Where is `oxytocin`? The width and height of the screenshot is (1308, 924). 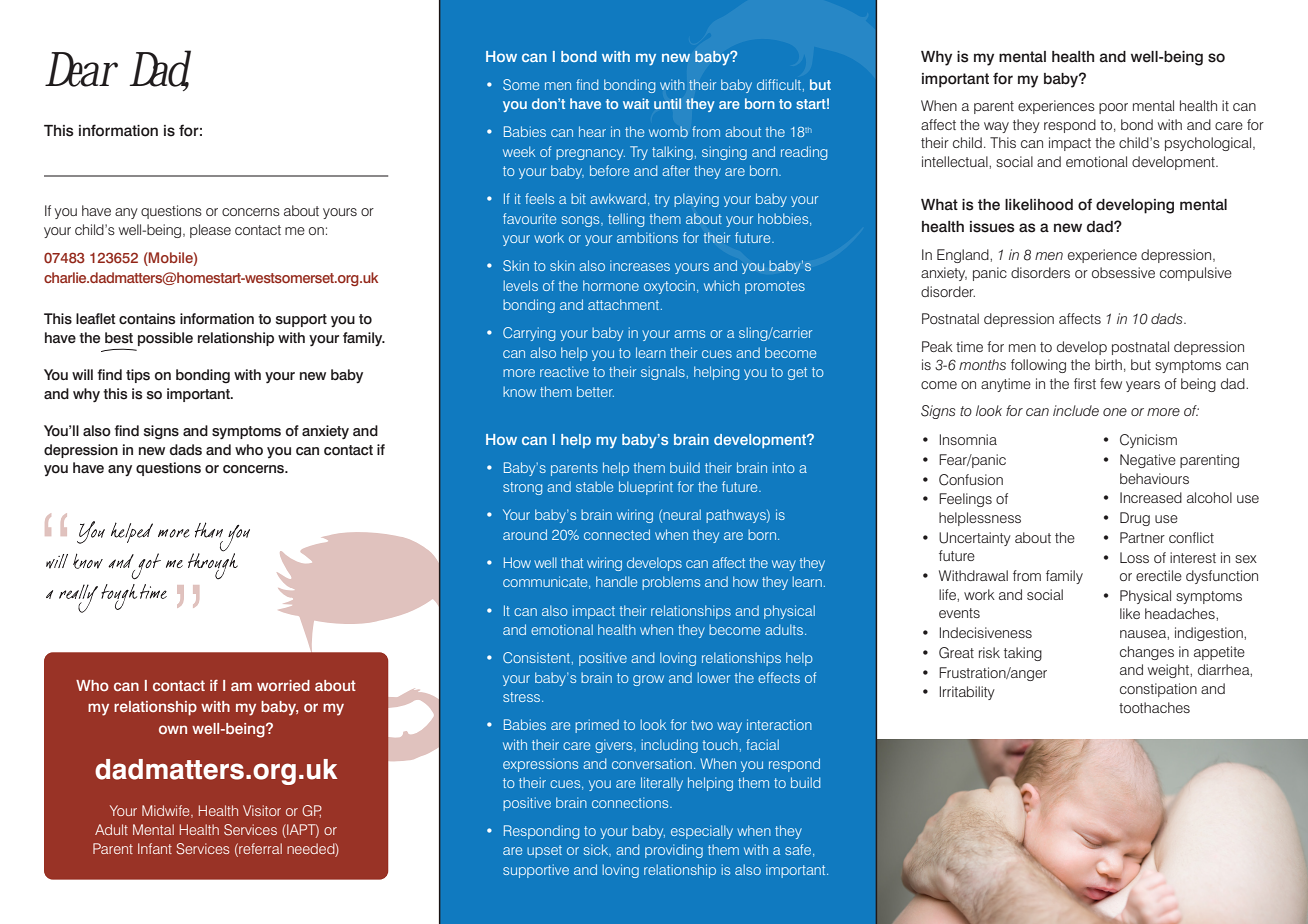
oxytocin is located at coordinates (669, 287).
